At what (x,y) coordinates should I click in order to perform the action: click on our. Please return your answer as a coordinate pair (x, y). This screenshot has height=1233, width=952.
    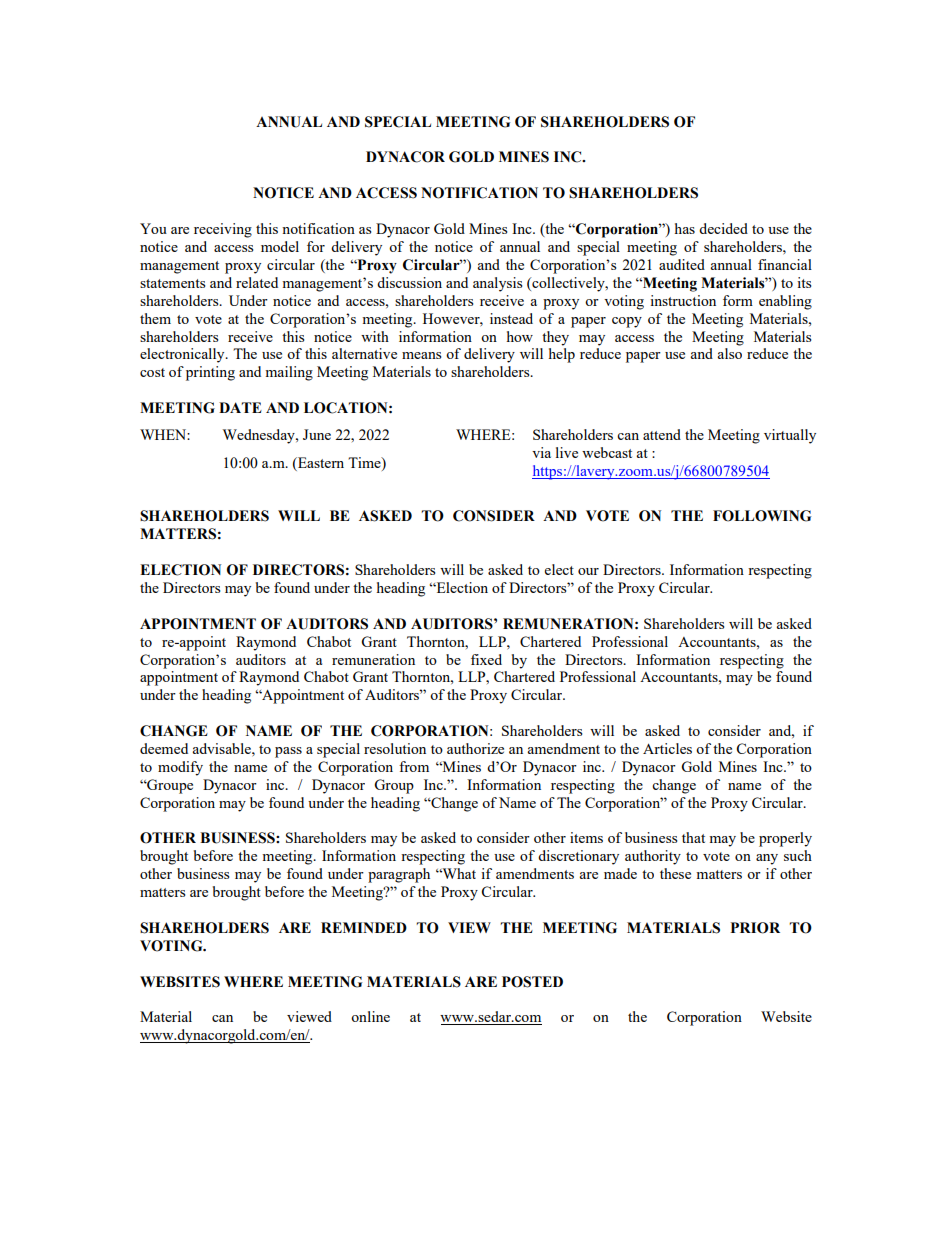
    Looking at the image, I should click on (588, 571).
